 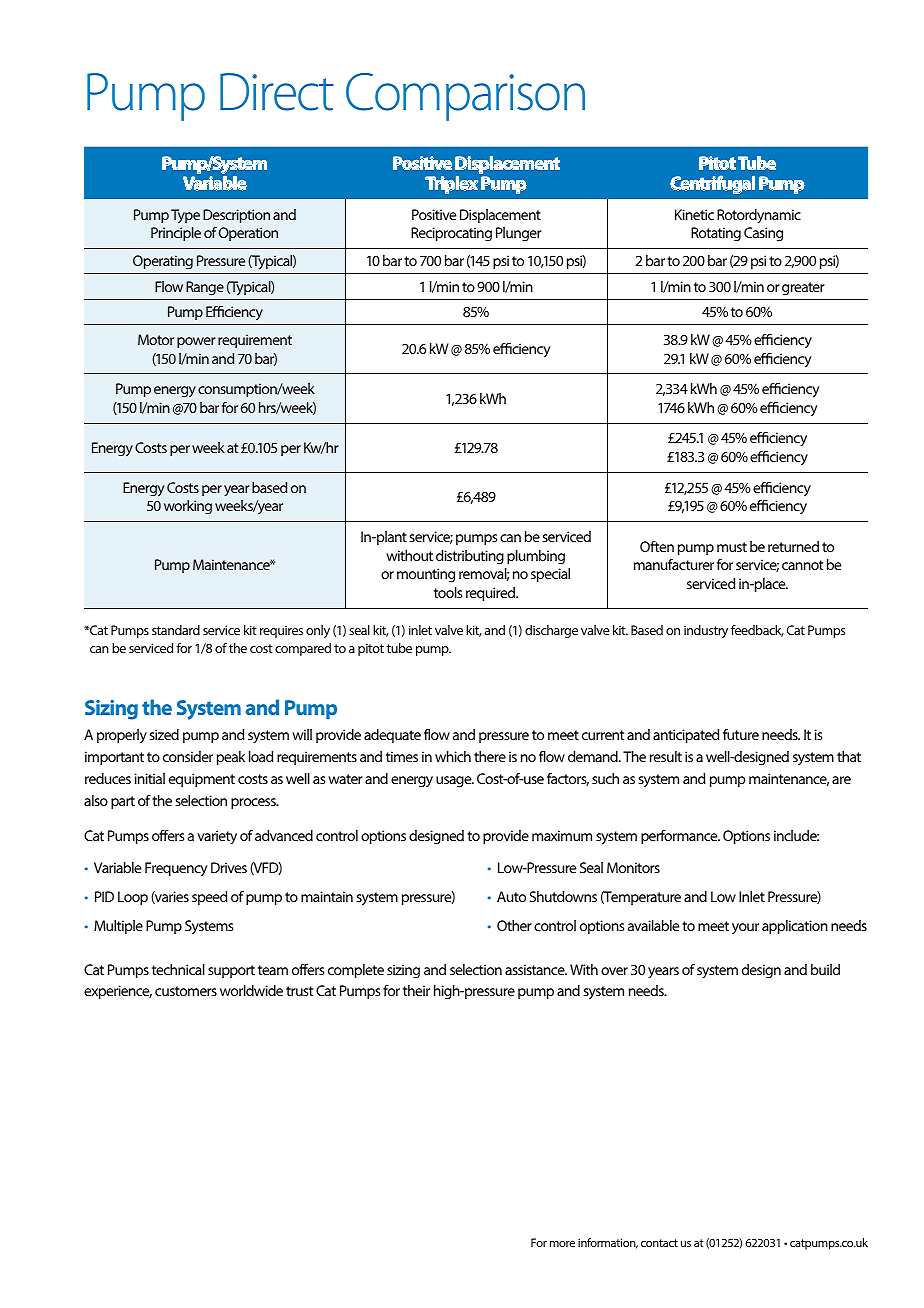 What do you see at coordinates (188, 507) in the screenshot?
I see `working` at bounding box center [188, 507].
